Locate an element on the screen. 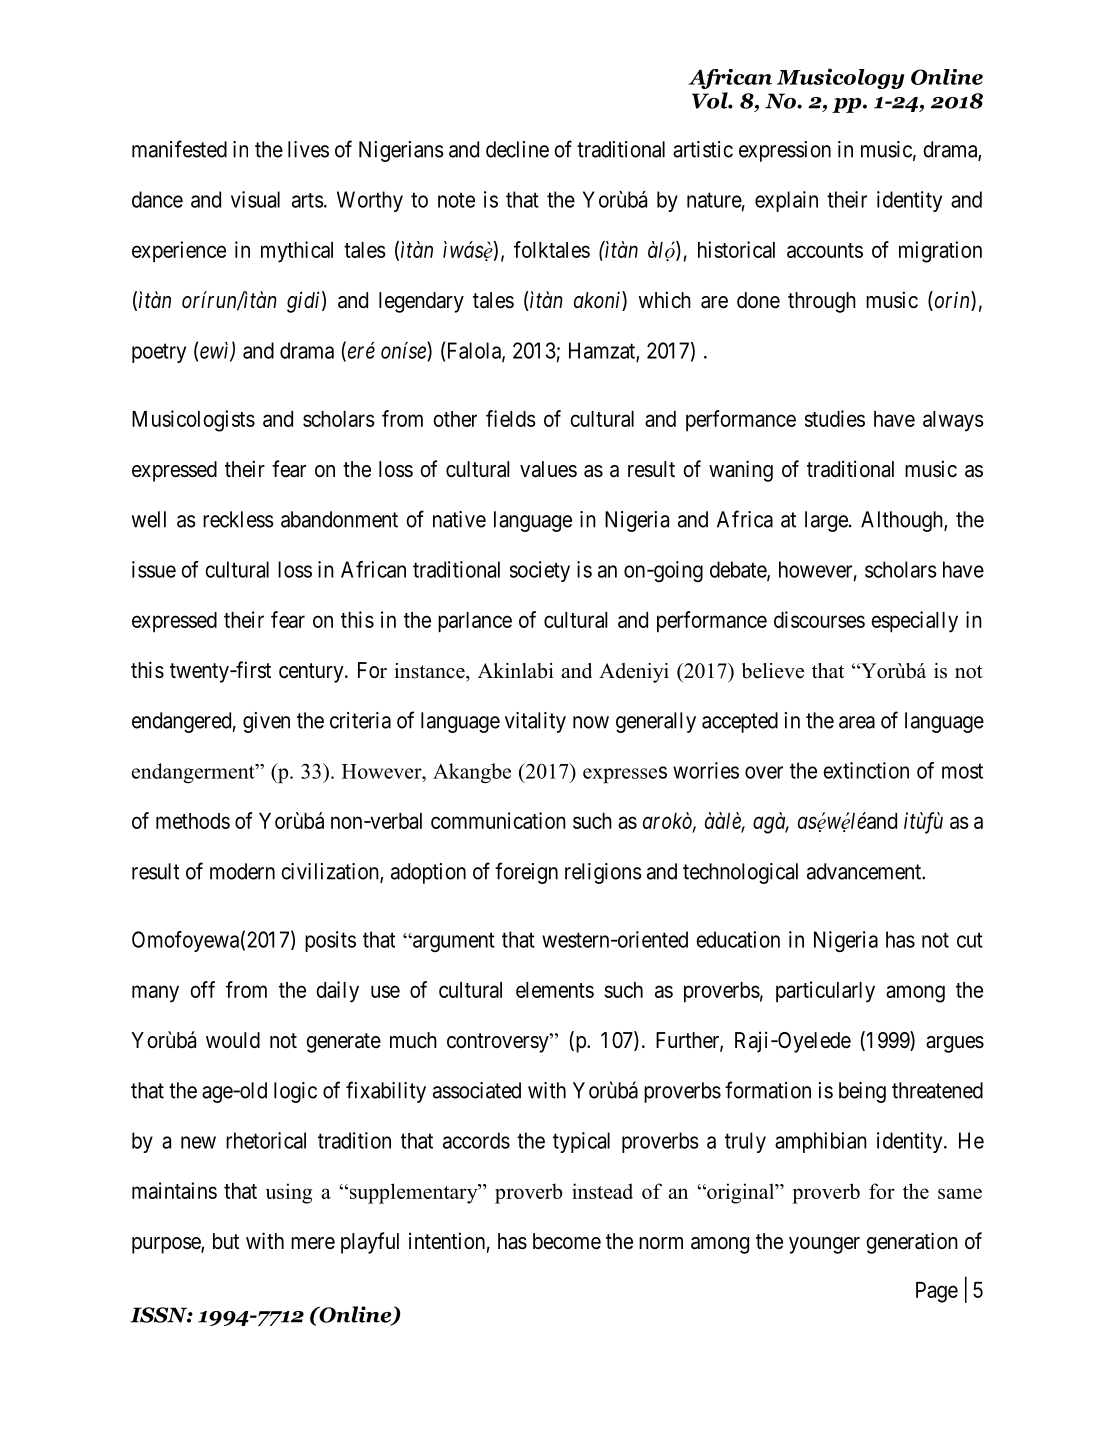  decline is located at coordinates (517, 149).
